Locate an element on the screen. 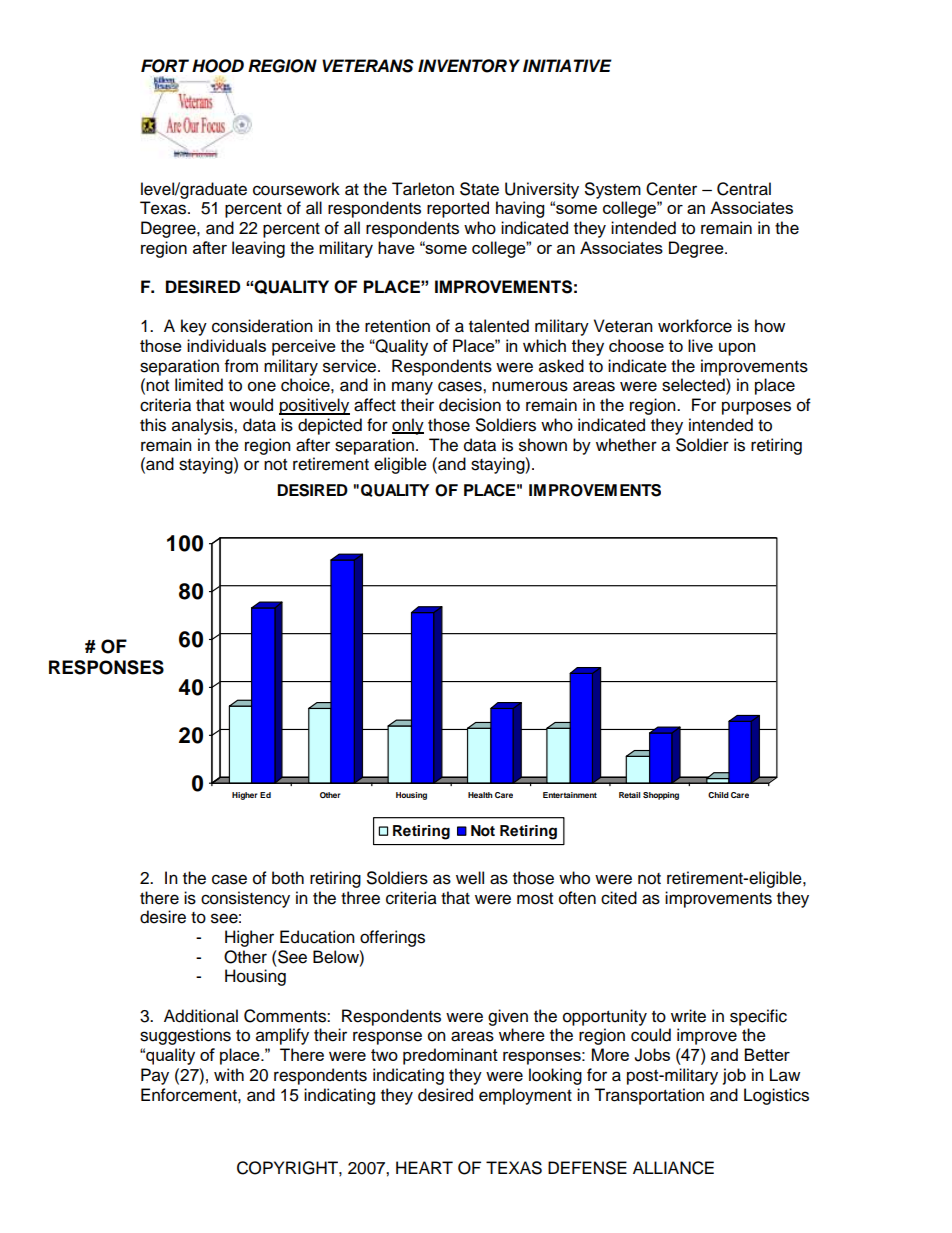  analysis is located at coordinates (203, 426).
